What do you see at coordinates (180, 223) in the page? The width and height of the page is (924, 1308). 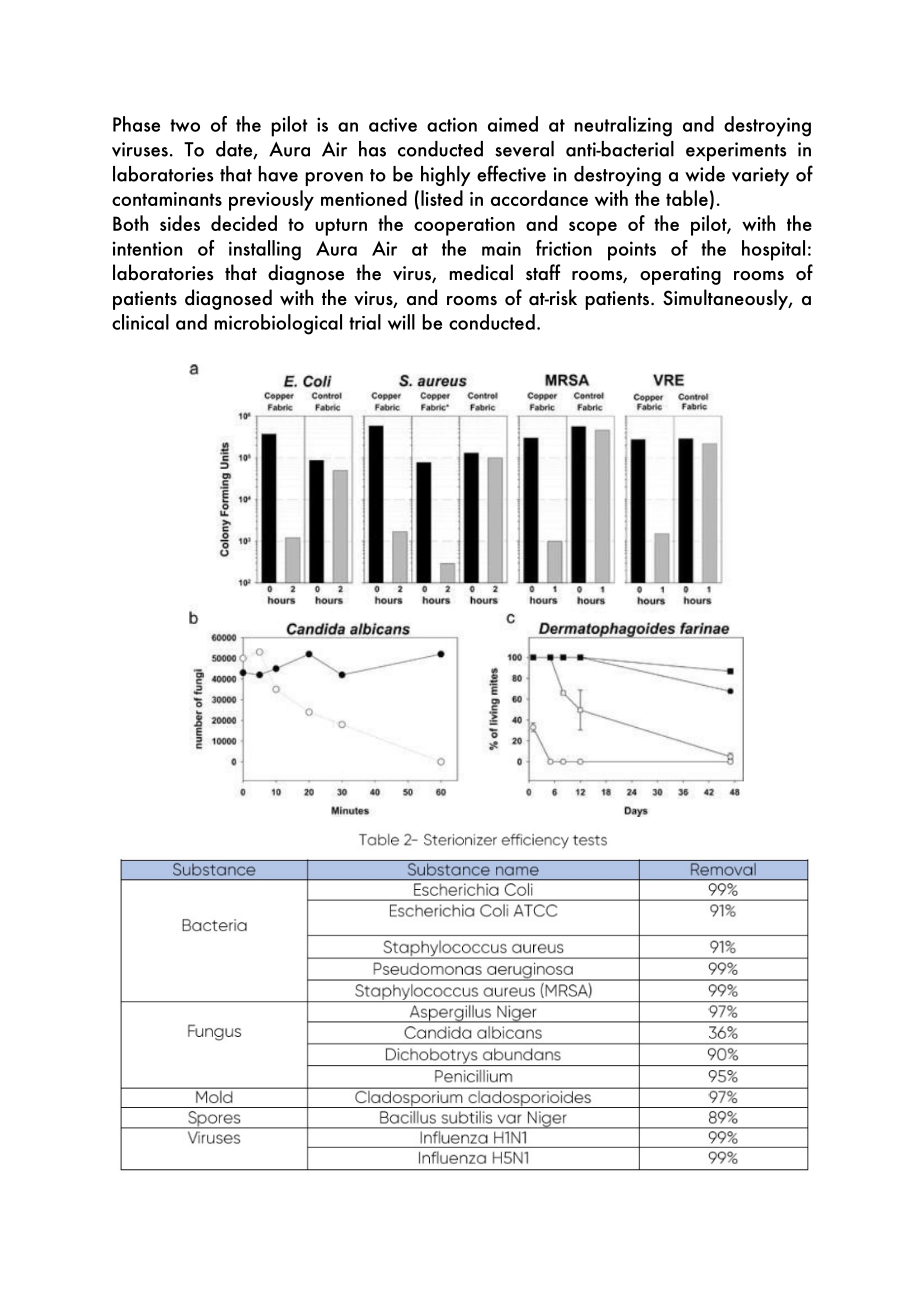 I see `sides` at bounding box center [180, 223].
